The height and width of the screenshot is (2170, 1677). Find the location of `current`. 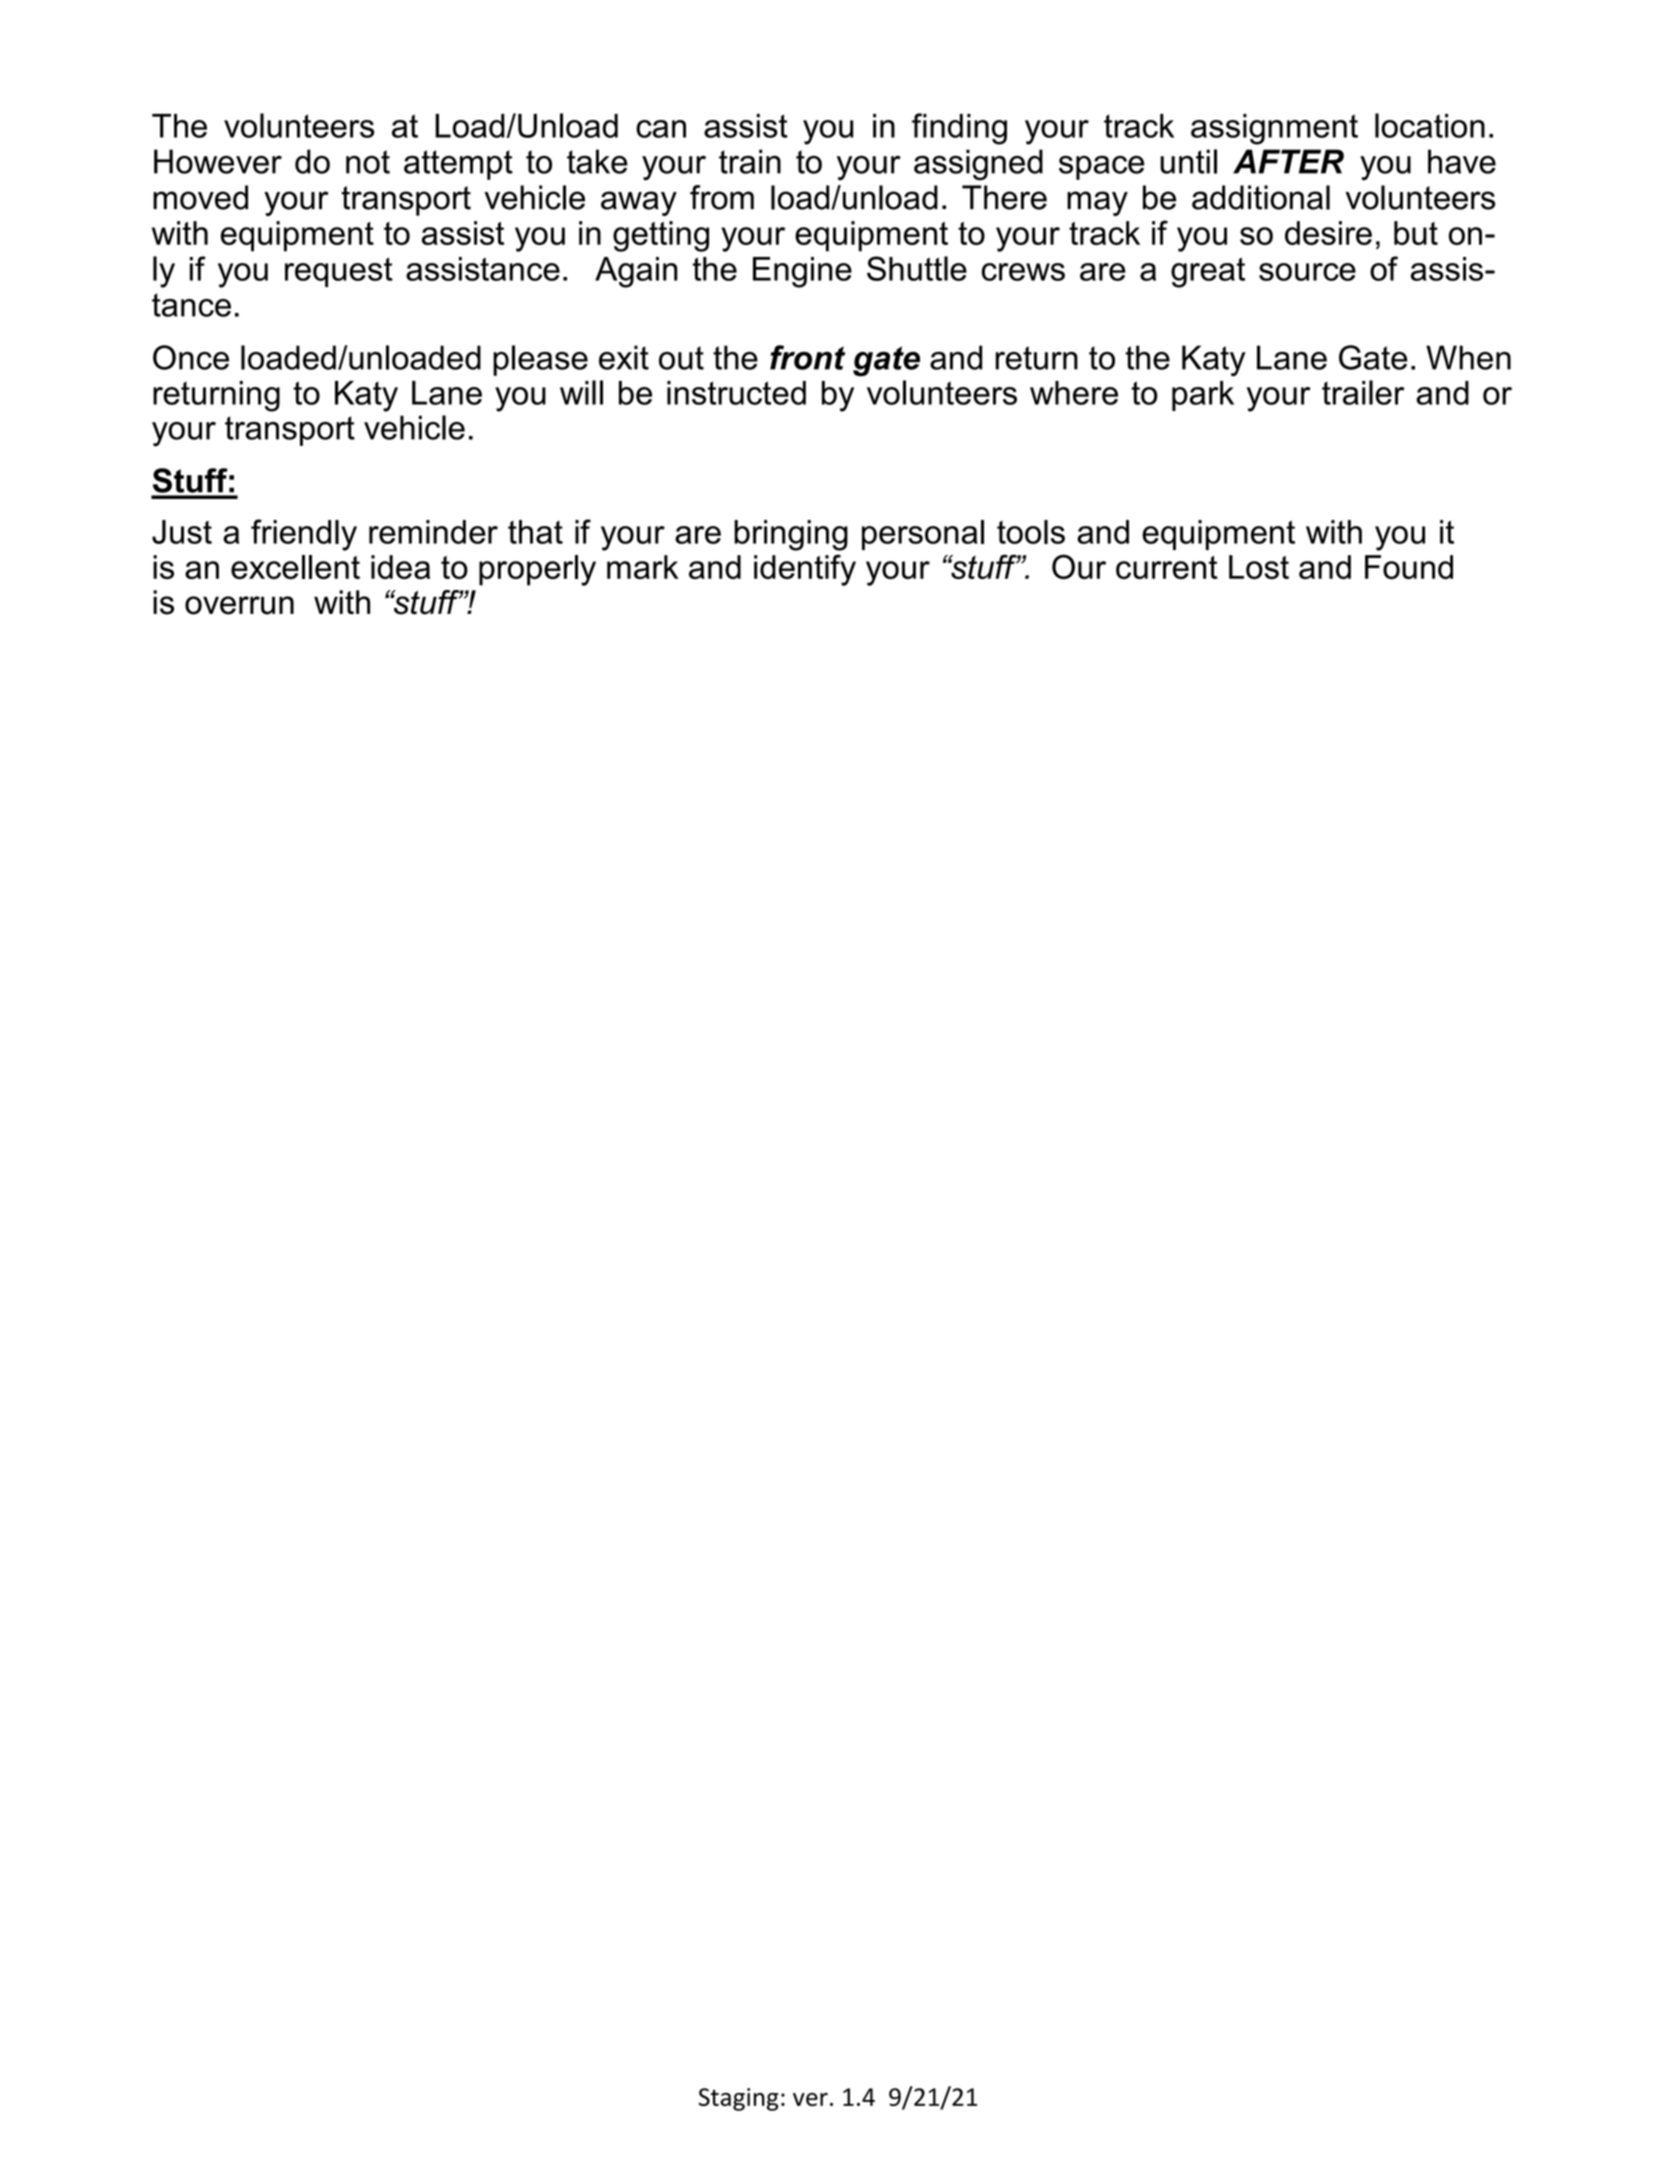

current is located at coordinates (1167, 567).
